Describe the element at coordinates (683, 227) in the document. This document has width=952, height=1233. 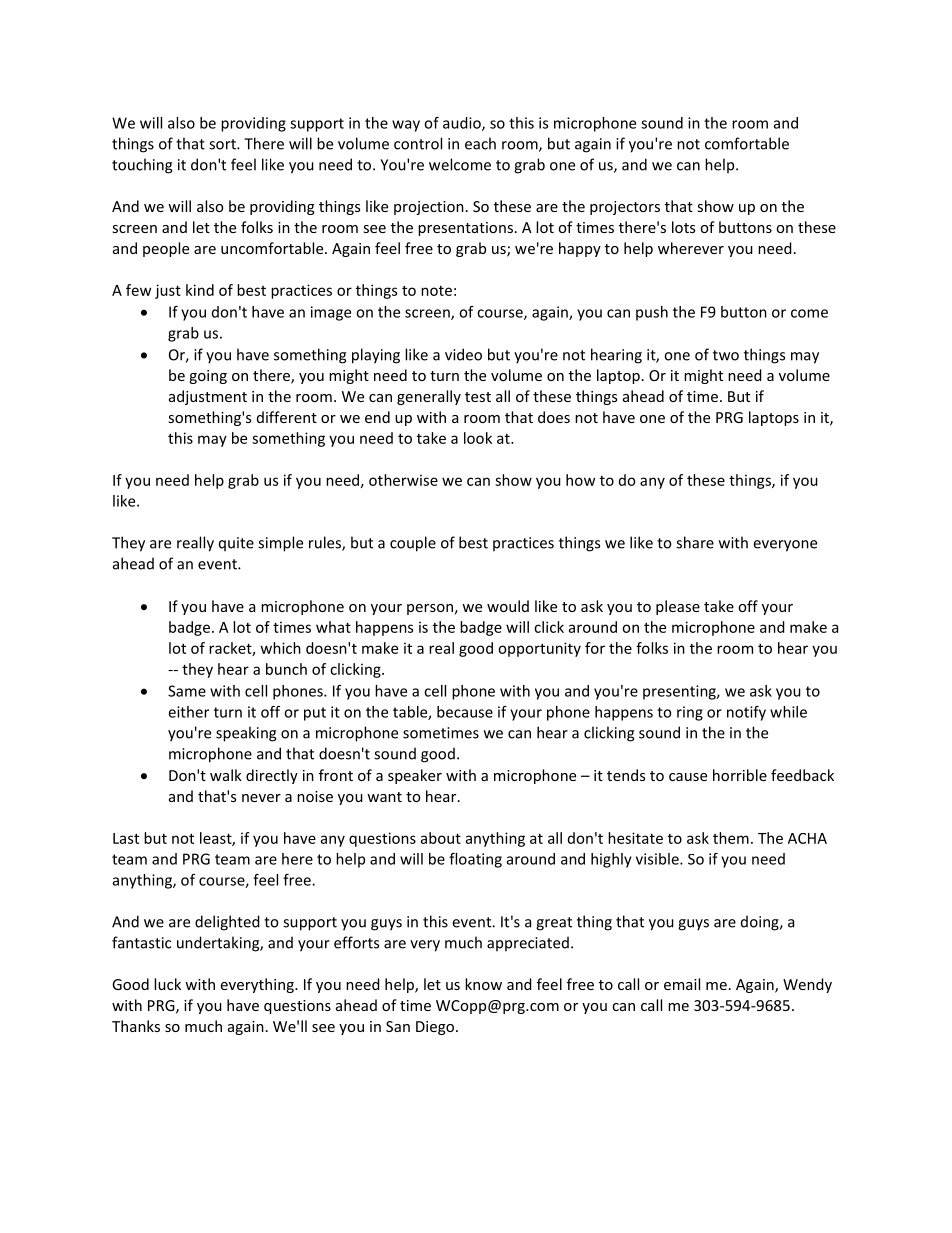
I see `lots` at that location.
